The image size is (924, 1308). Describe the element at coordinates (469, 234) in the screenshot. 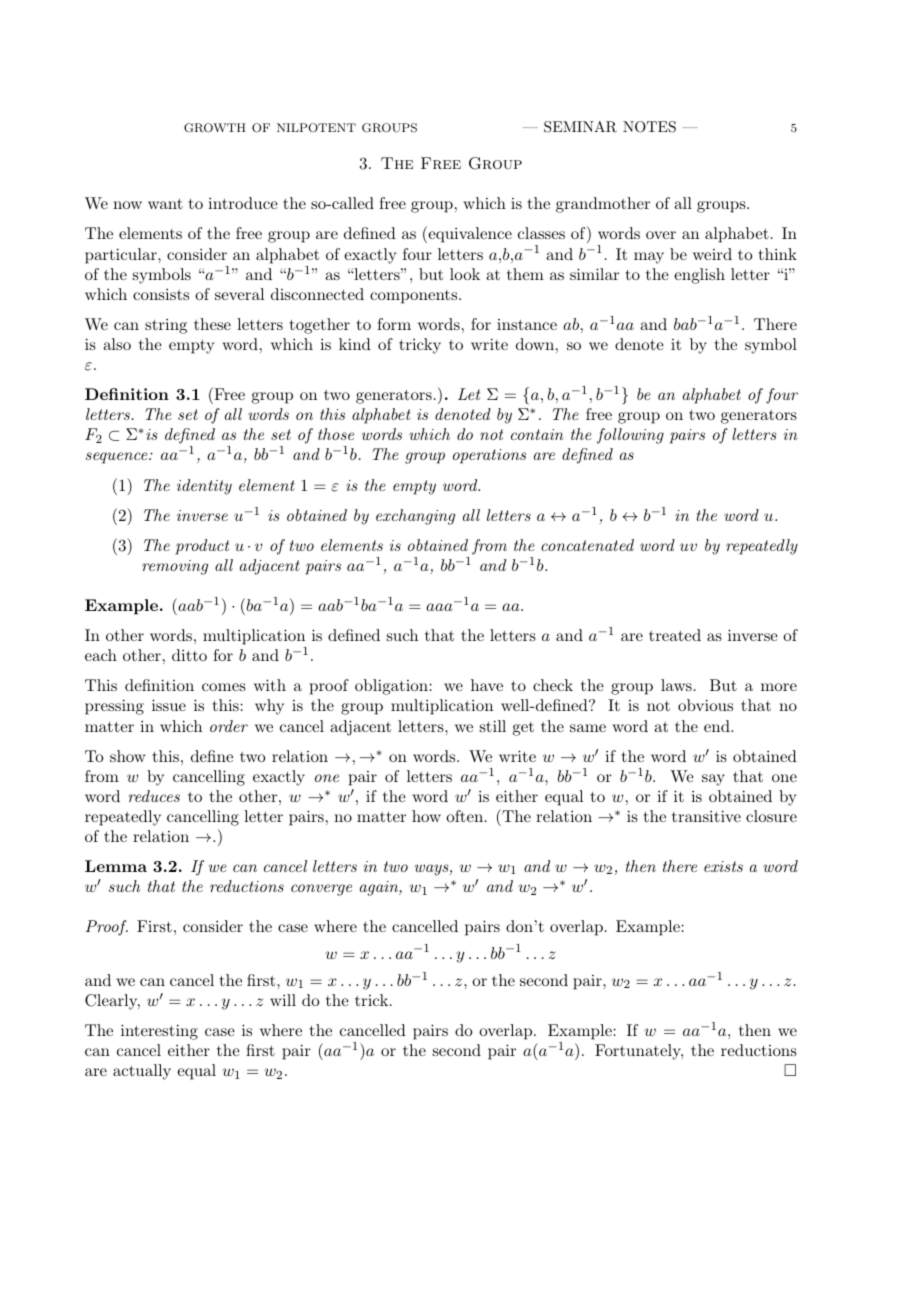

I see `equivalence` at that location.
